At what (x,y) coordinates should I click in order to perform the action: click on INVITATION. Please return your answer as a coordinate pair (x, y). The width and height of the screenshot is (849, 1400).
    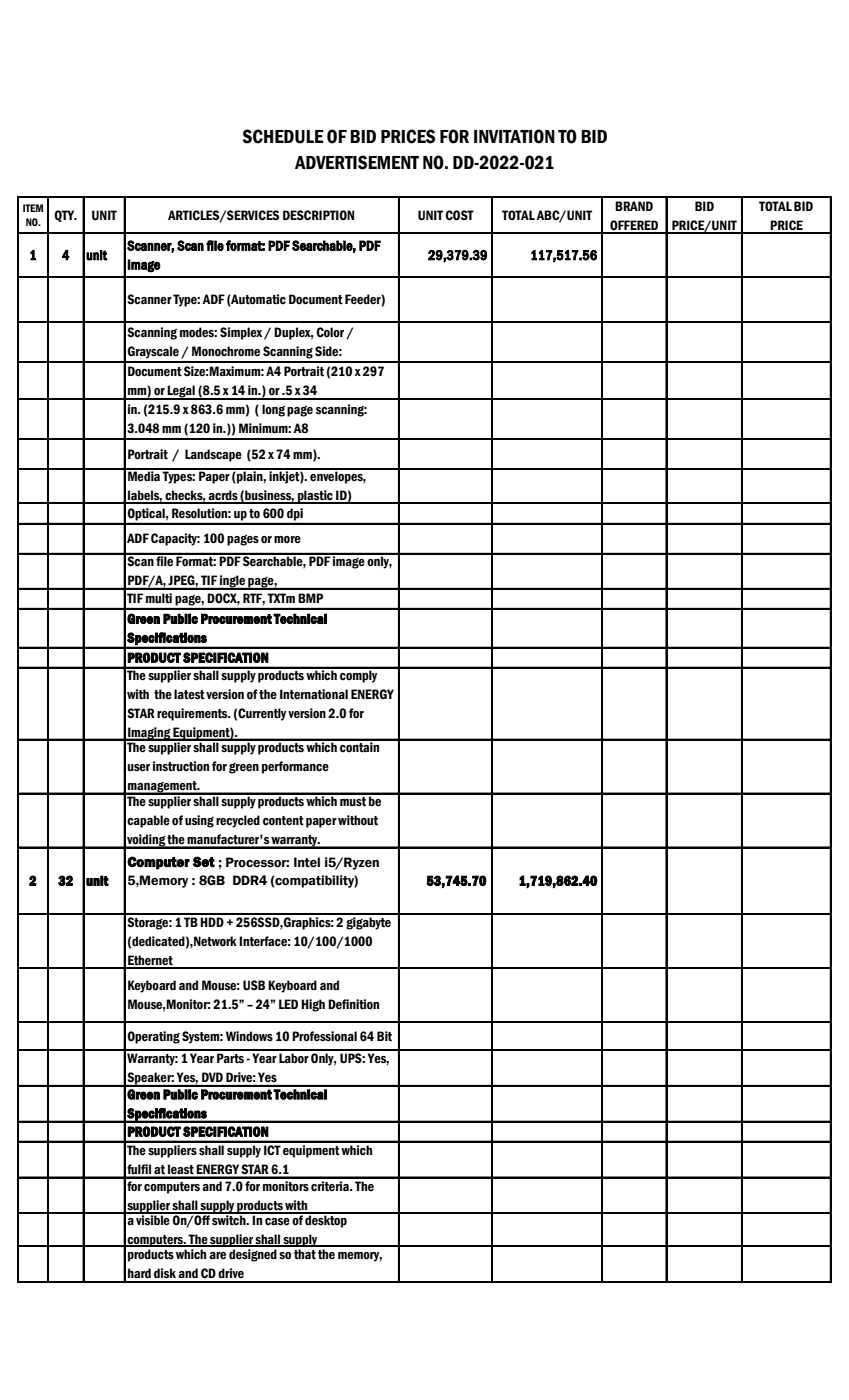
    Looking at the image, I should click on (514, 136).
